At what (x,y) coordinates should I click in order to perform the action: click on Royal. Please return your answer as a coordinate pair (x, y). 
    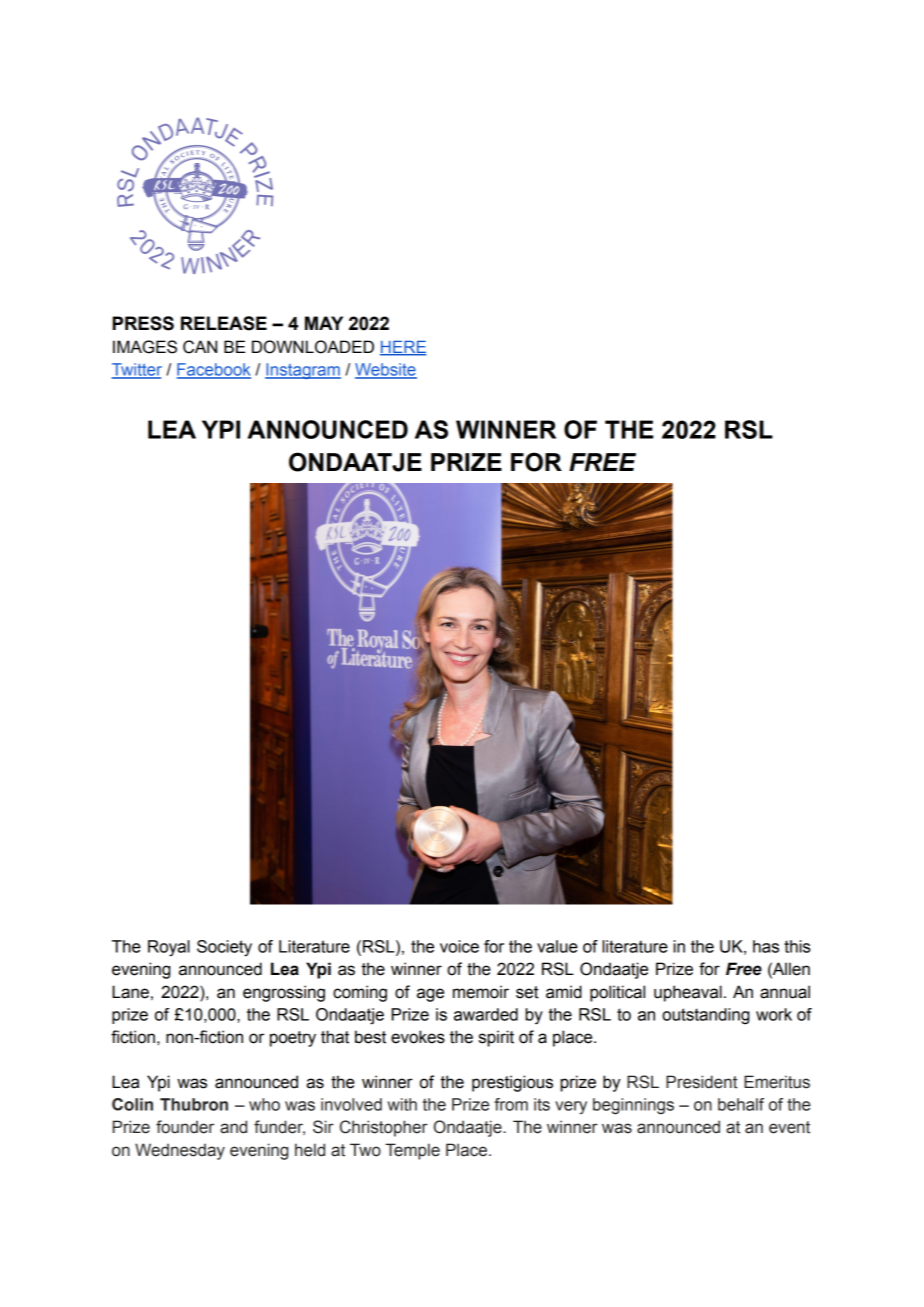
    Looking at the image, I should click on (169, 948).
